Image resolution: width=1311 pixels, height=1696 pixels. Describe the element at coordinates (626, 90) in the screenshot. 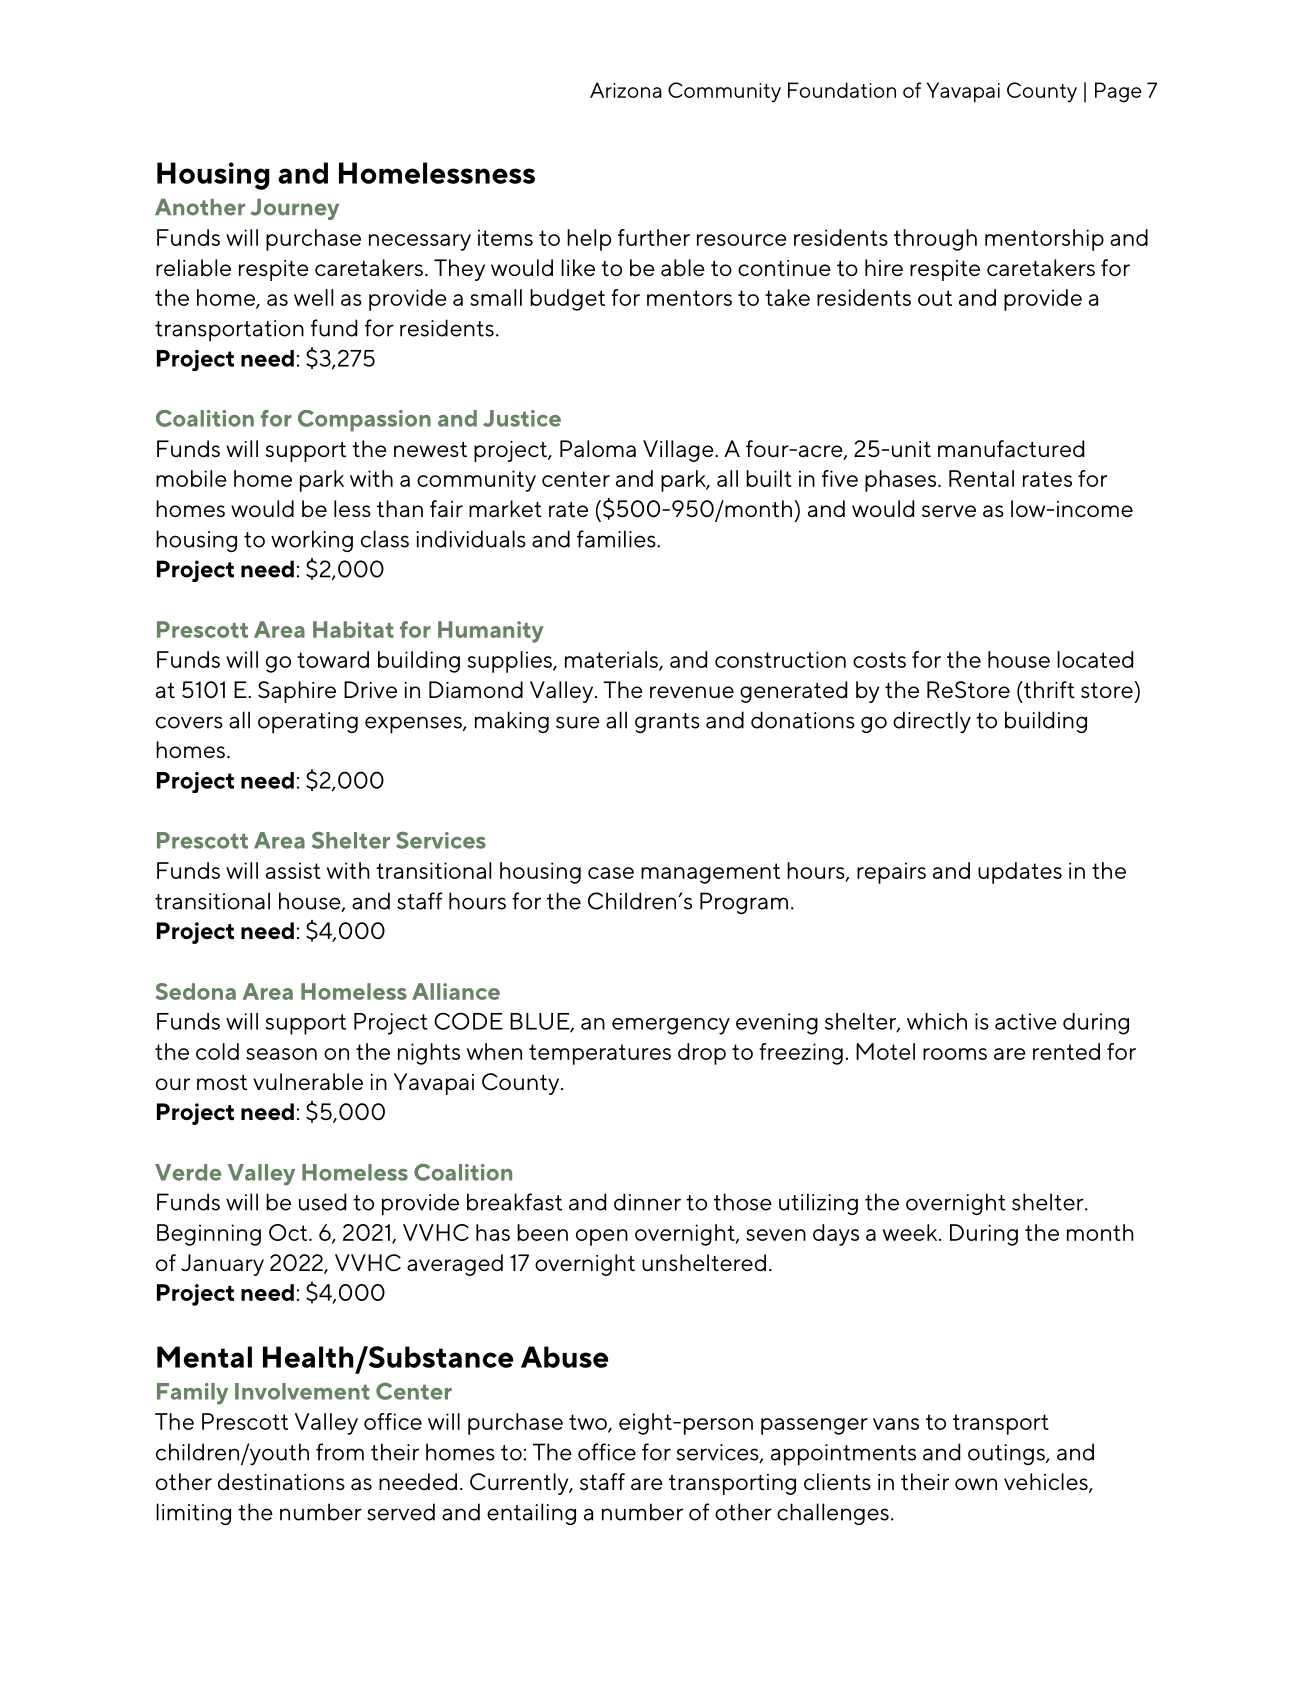

I see `Arizona` at that location.
